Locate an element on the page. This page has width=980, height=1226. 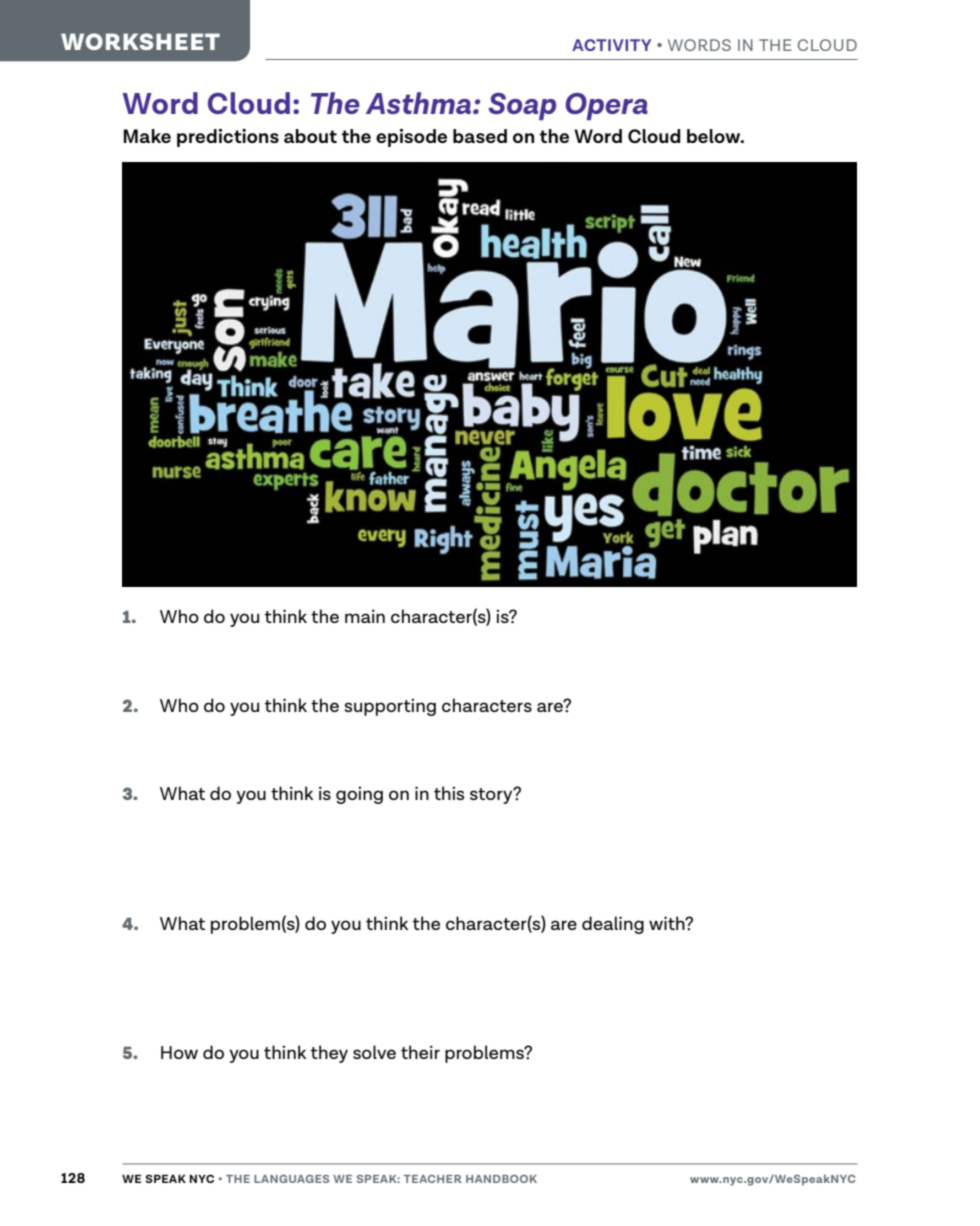
Asthma is located at coordinates (420, 103).
